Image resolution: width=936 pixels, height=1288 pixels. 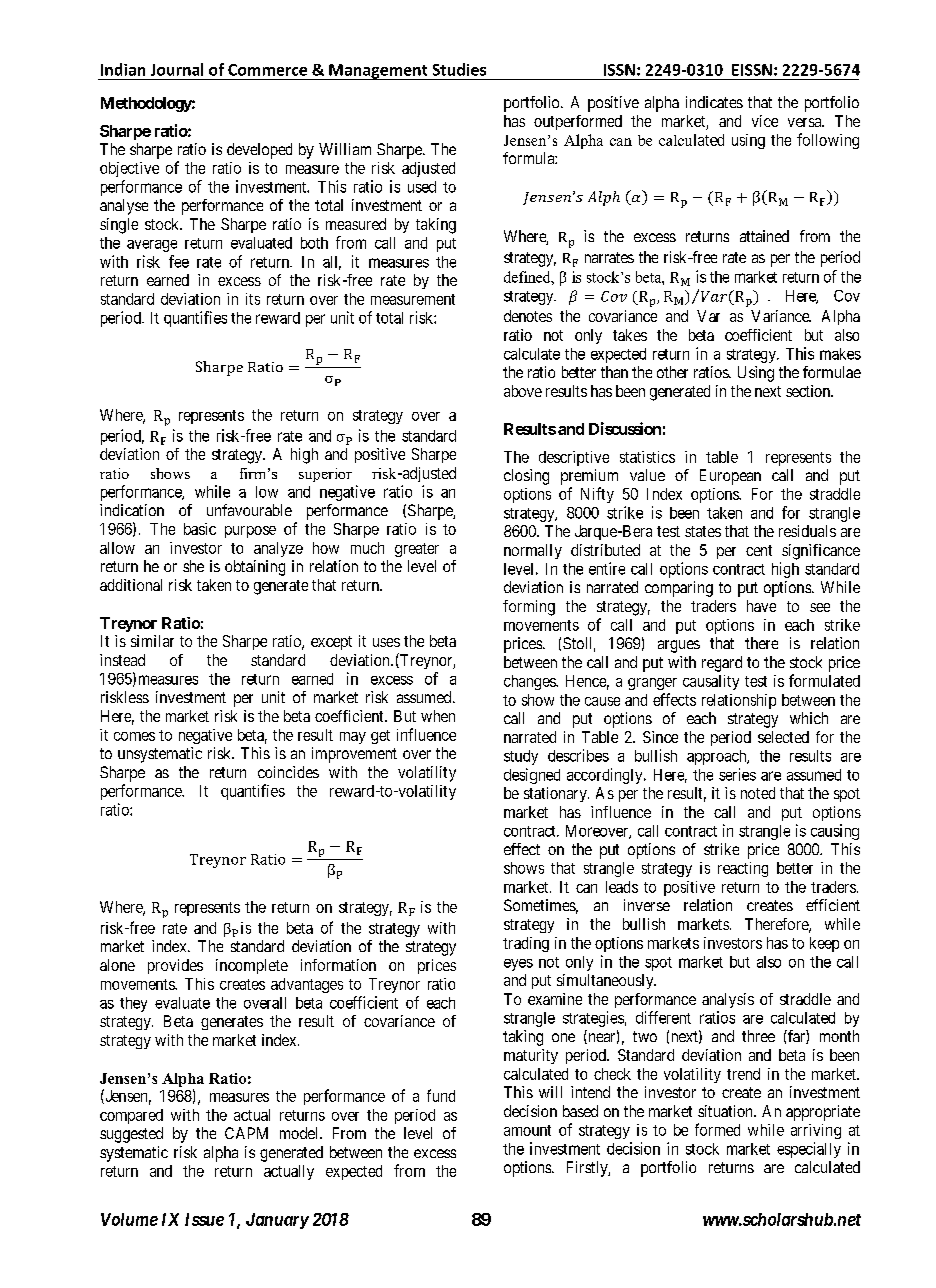 What do you see at coordinates (730, 477) in the document?
I see `European` at bounding box center [730, 477].
